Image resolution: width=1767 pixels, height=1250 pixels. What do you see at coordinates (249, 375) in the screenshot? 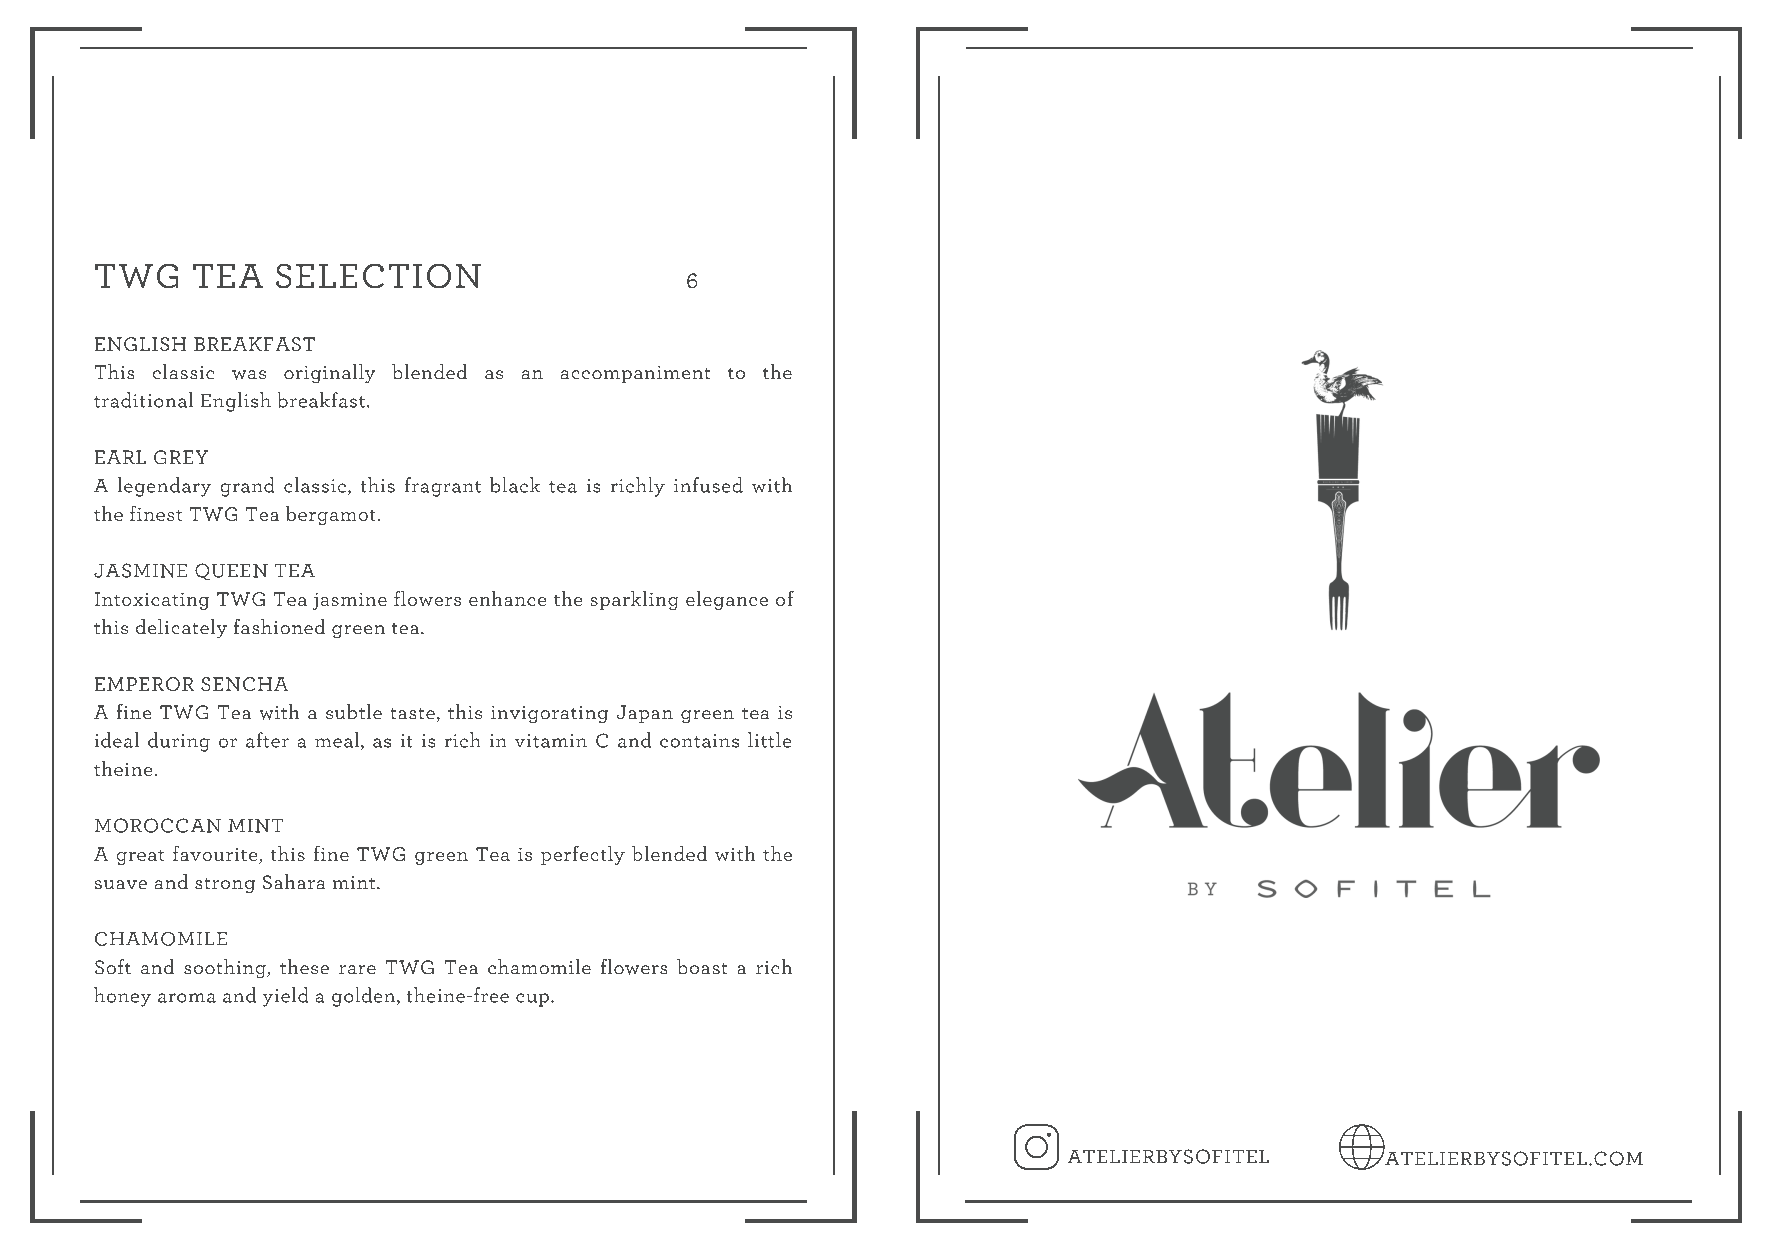
I see `was` at bounding box center [249, 375].
